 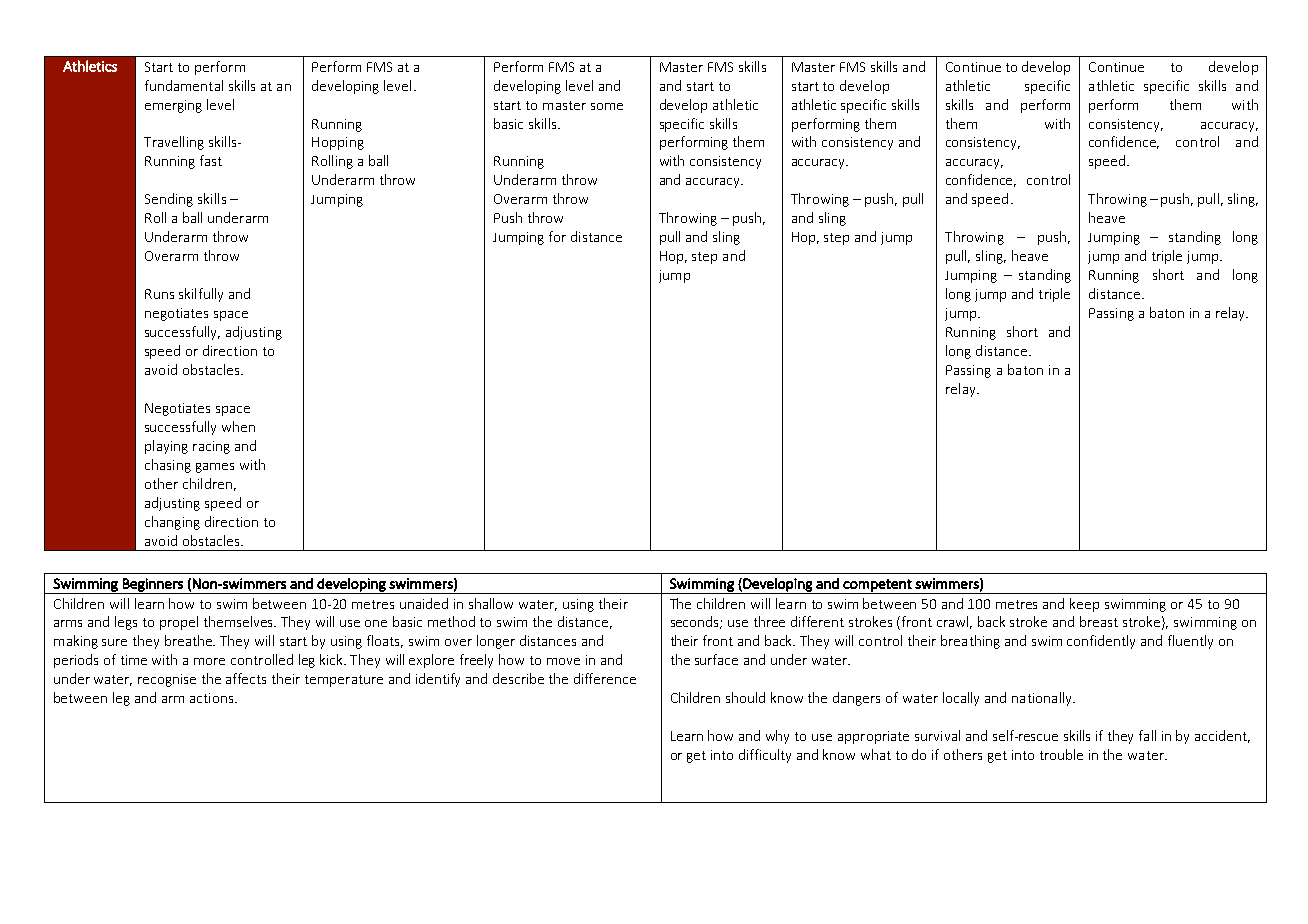 I want to click on some, so click(x=607, y=106).
